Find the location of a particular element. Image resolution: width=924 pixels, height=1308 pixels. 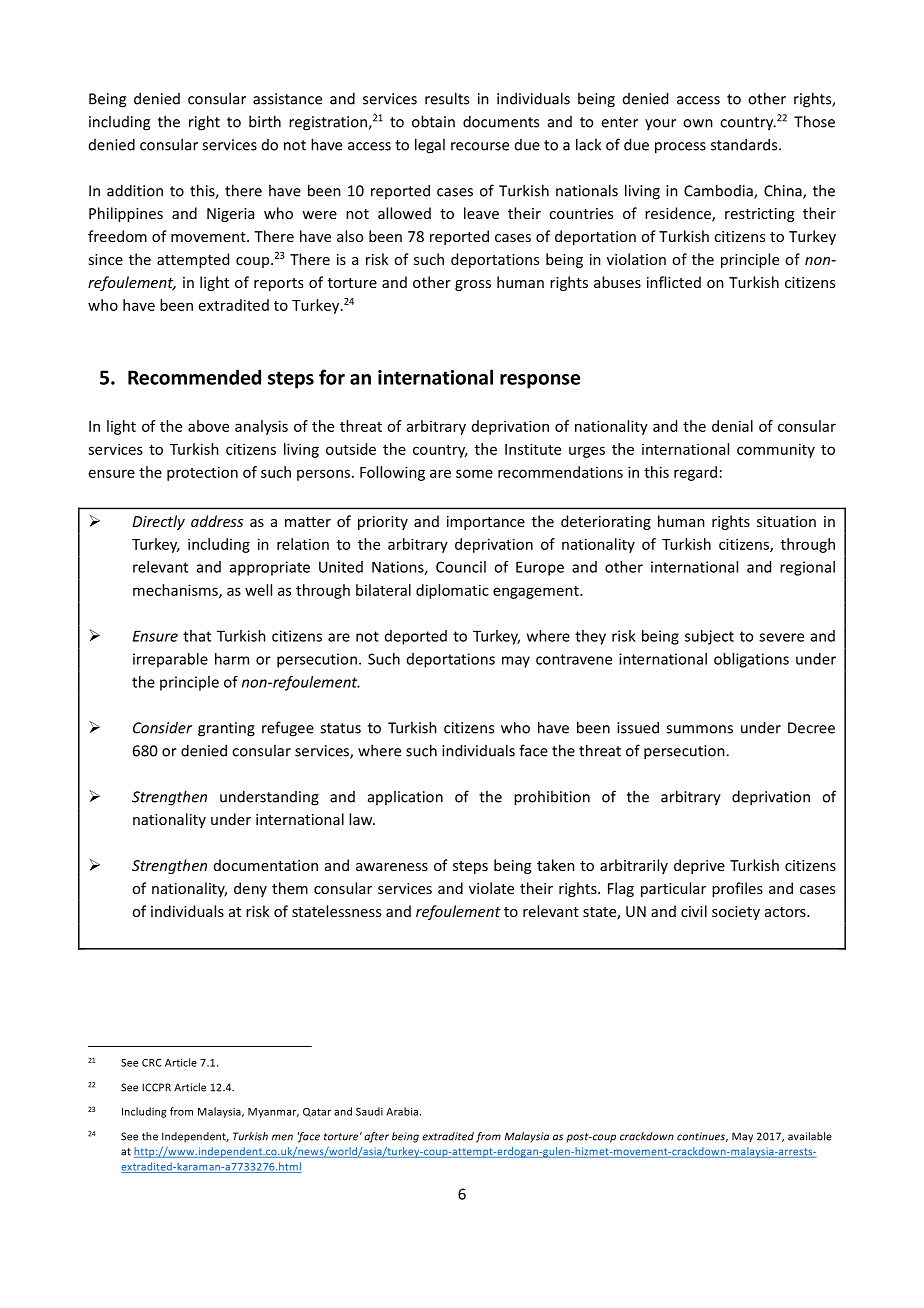

obtain is located at coordinates (433, 121).
